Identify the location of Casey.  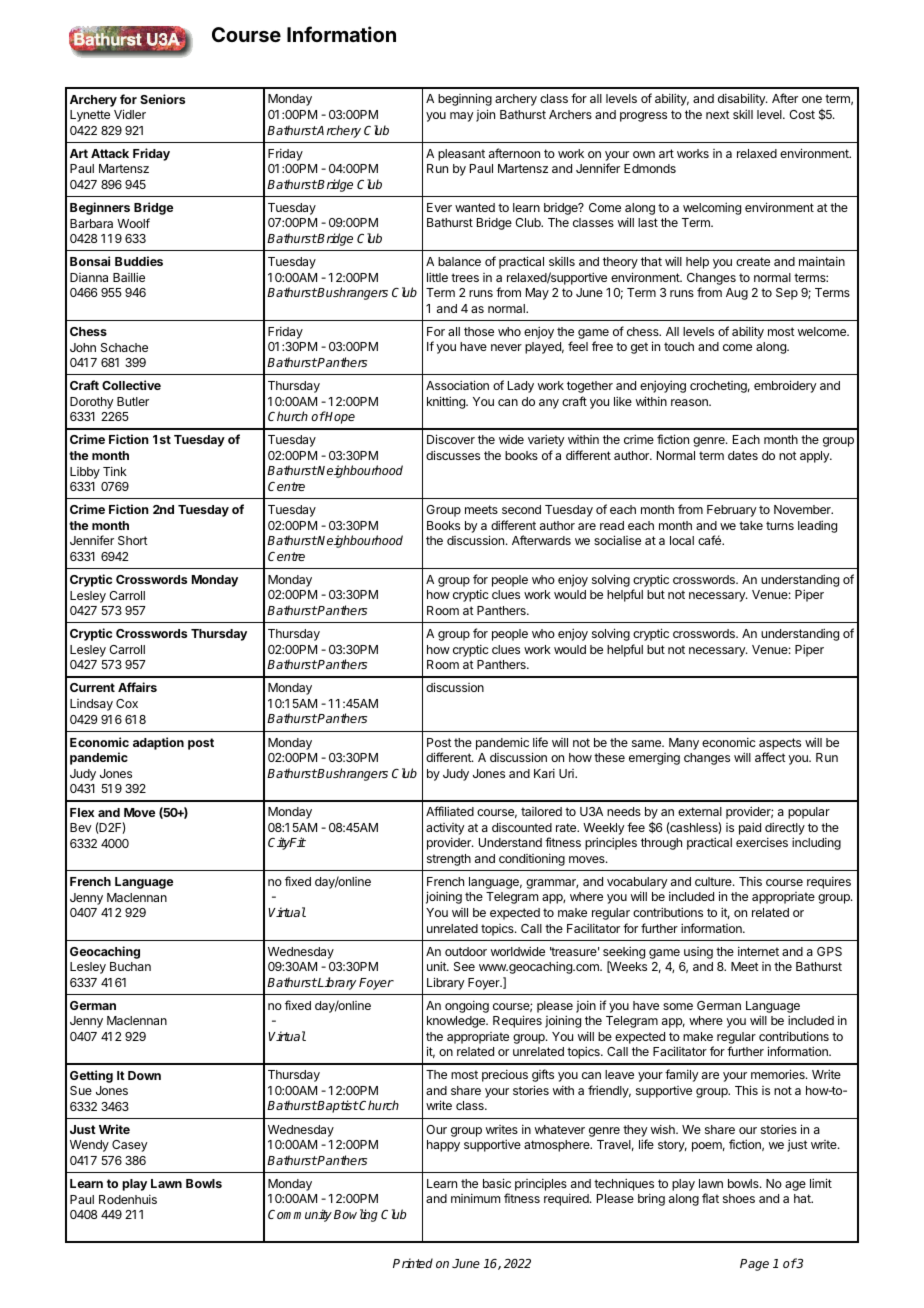
(129, 1146).
